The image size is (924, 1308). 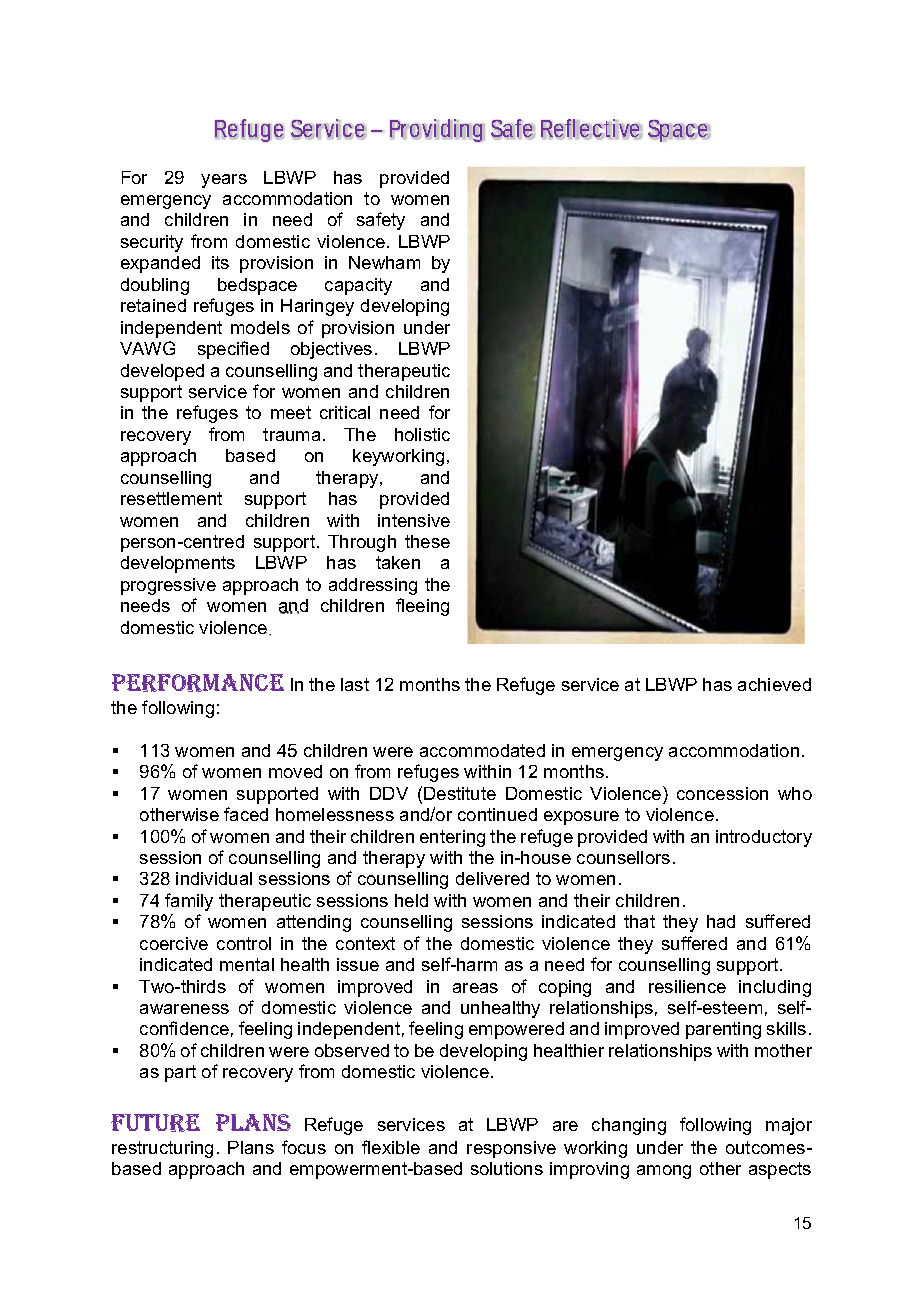 I want to click on years, so click(x=224, y=181).
